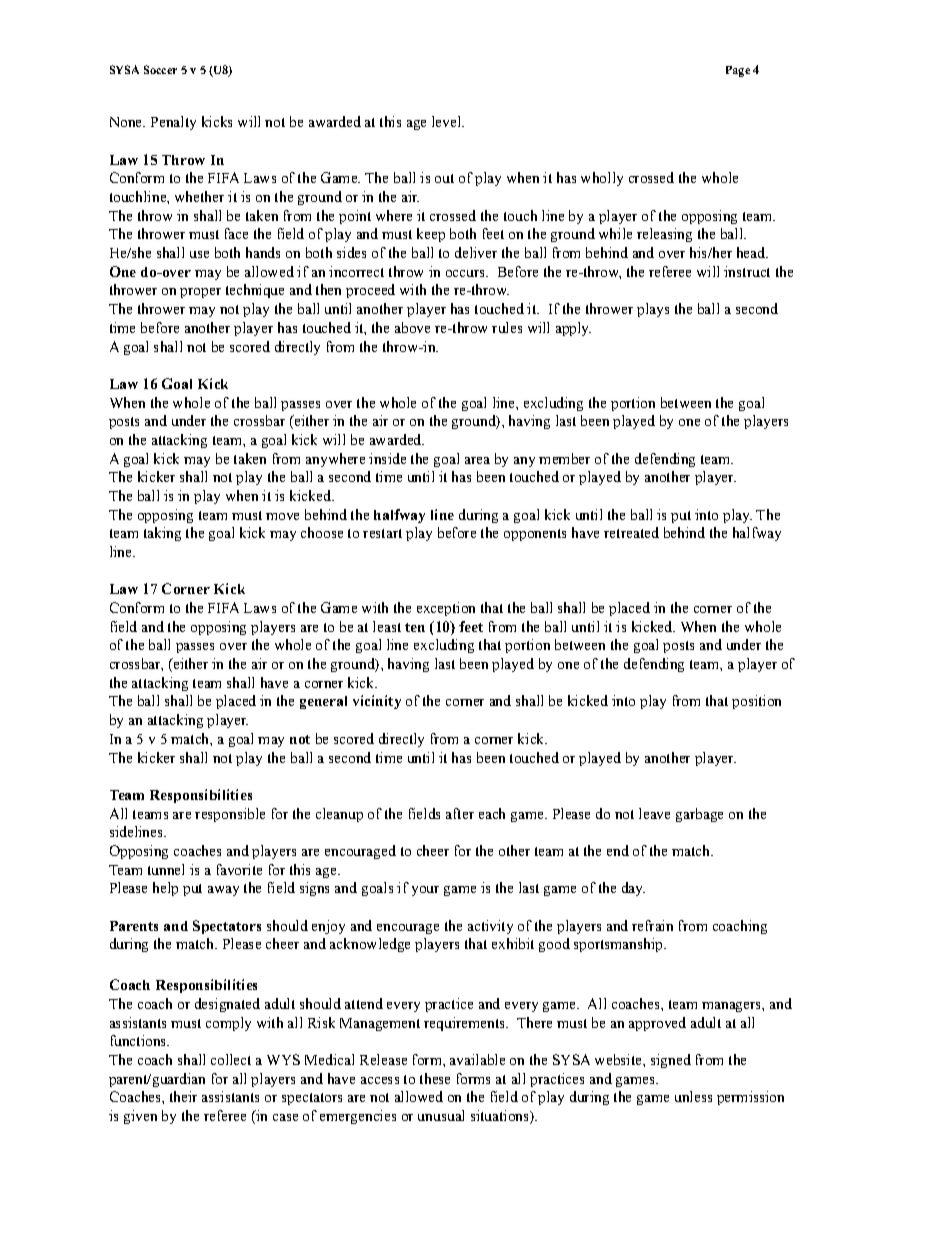  Describe the element at coordinates (466, 273) in the image. I see `occurs` at that location.
